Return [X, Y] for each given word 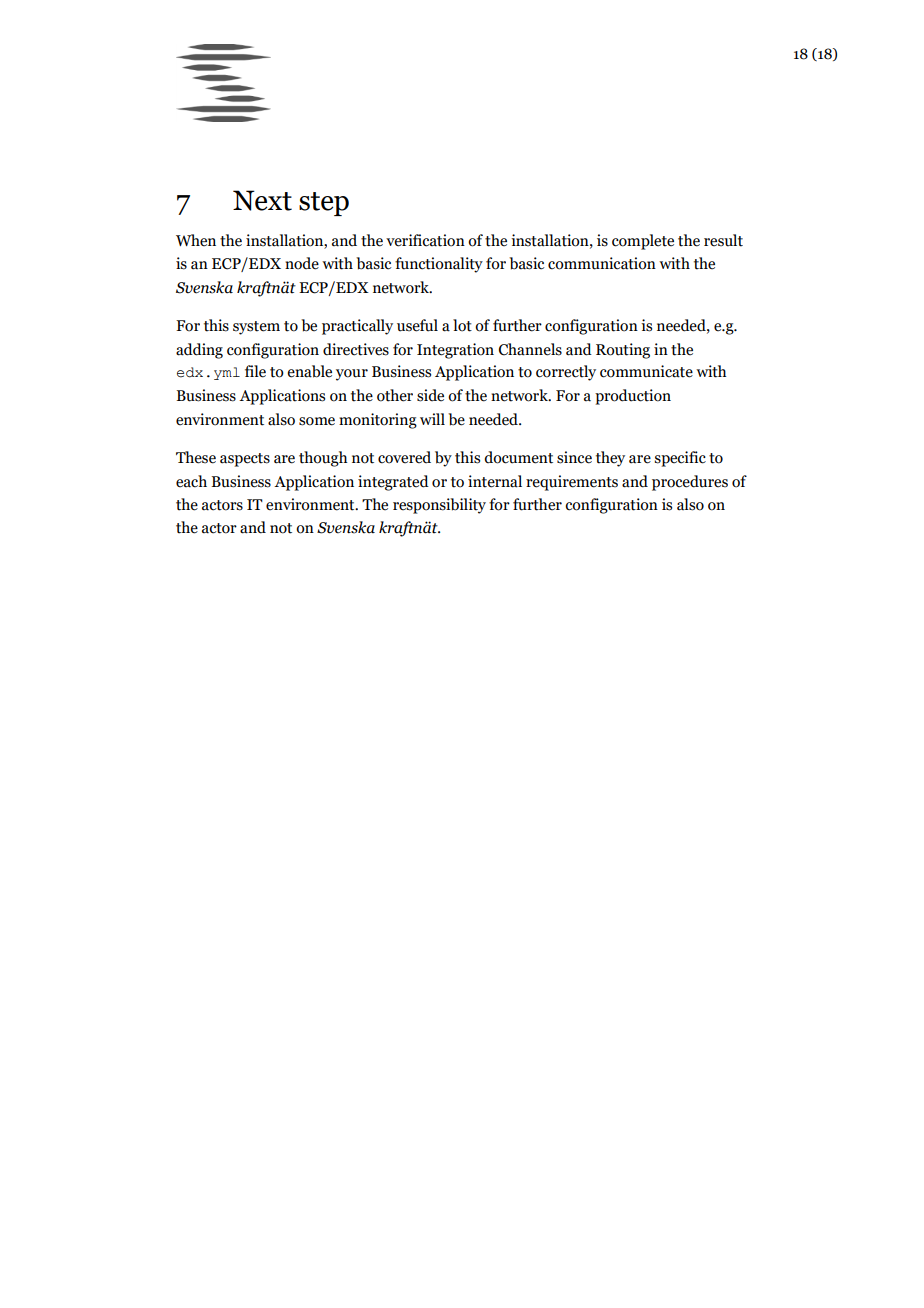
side [430, 395]
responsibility [439, 506]
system [256, 328]
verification [425, 240]
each [191, 481]
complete [643, 242]
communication [602, 263]
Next [262, 200]
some [317, 421]
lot [462, 325]
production [633, 397]
